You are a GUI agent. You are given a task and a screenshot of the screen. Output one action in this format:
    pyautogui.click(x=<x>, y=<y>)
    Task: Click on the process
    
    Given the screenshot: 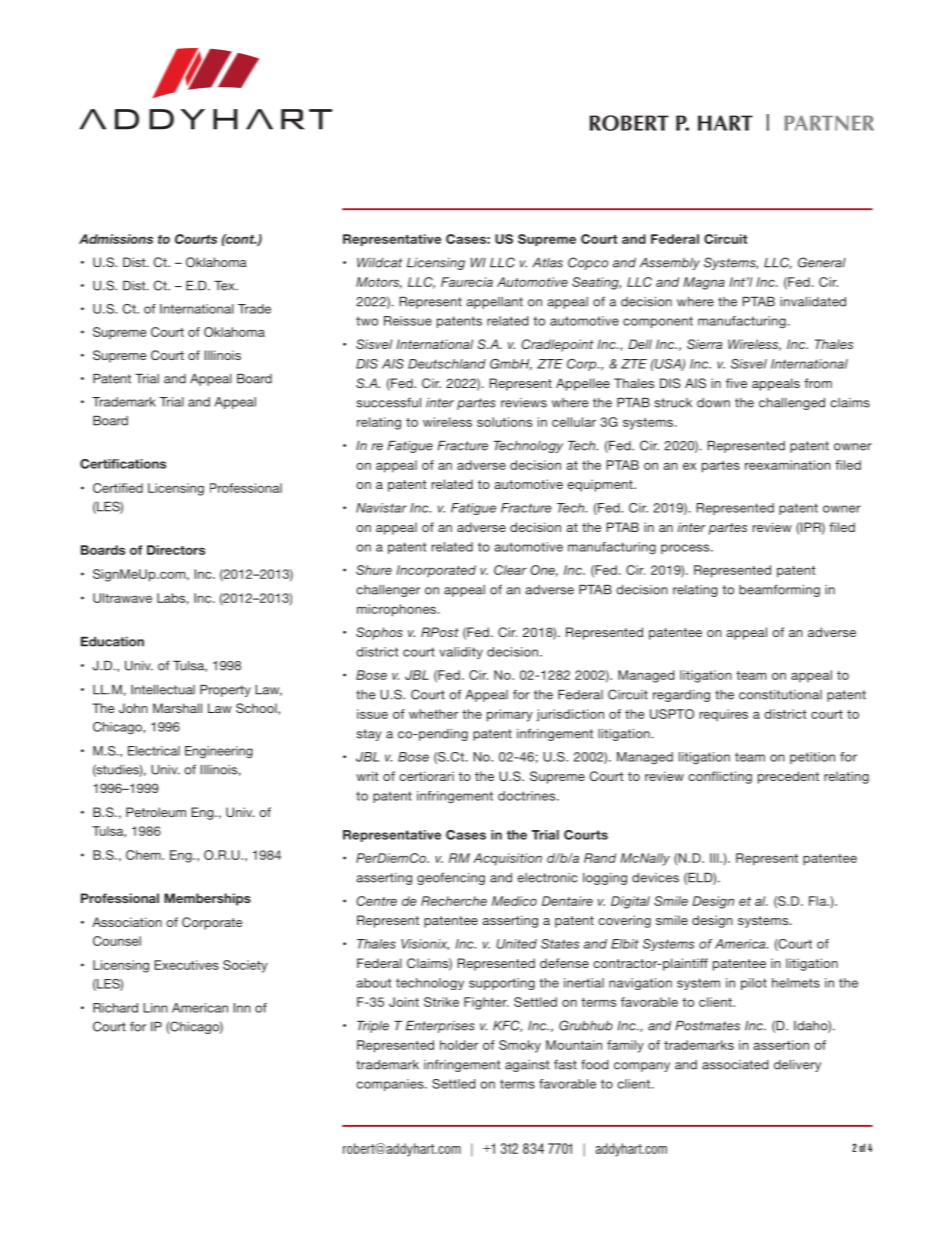 What is the action you would take?
    pyautogui.click(x=686, y=549)
